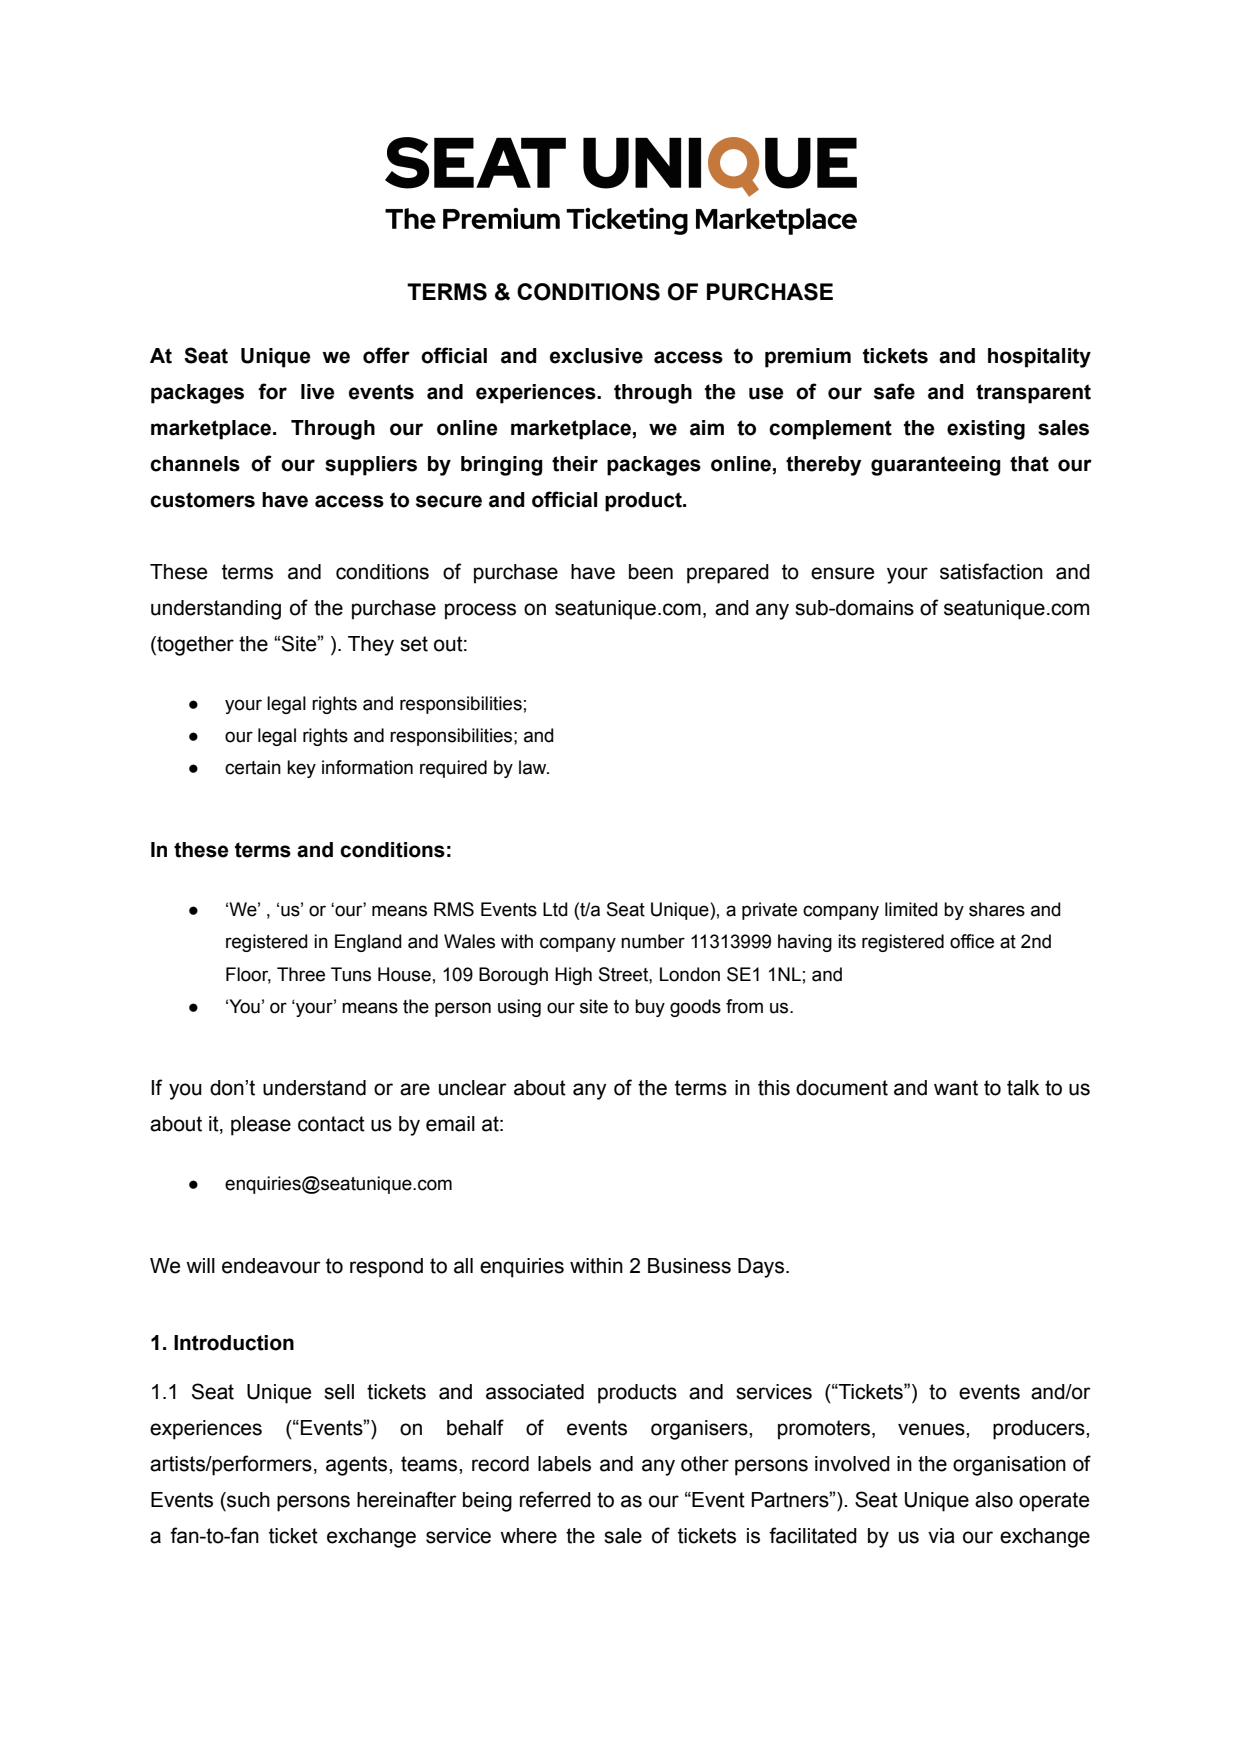 This image has height=1757, width=1243. Describe the element at coordinates (301, 974) in the image. I see `Three` at that location.
